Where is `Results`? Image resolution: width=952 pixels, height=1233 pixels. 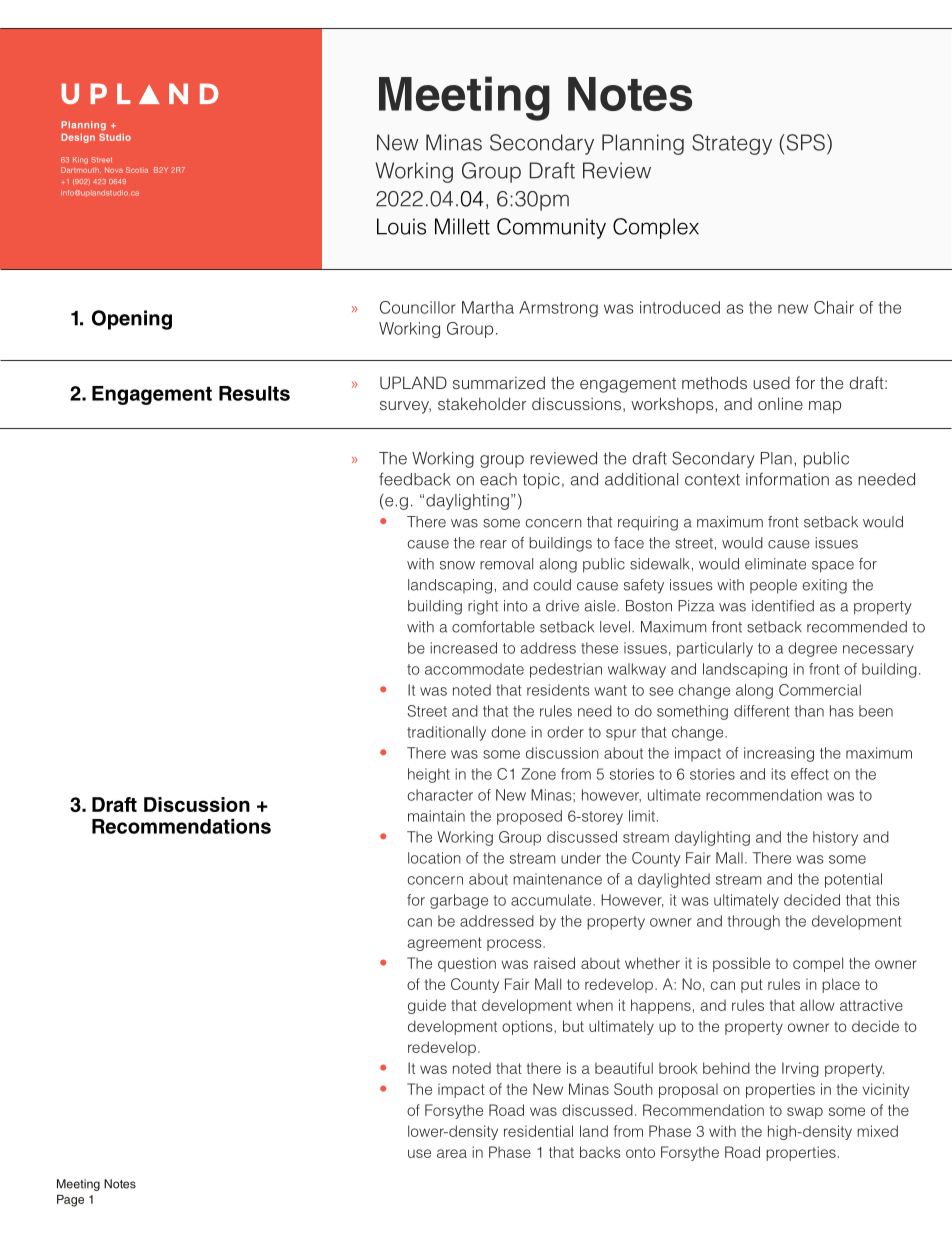
Results is located at coordinates (254, 393).
